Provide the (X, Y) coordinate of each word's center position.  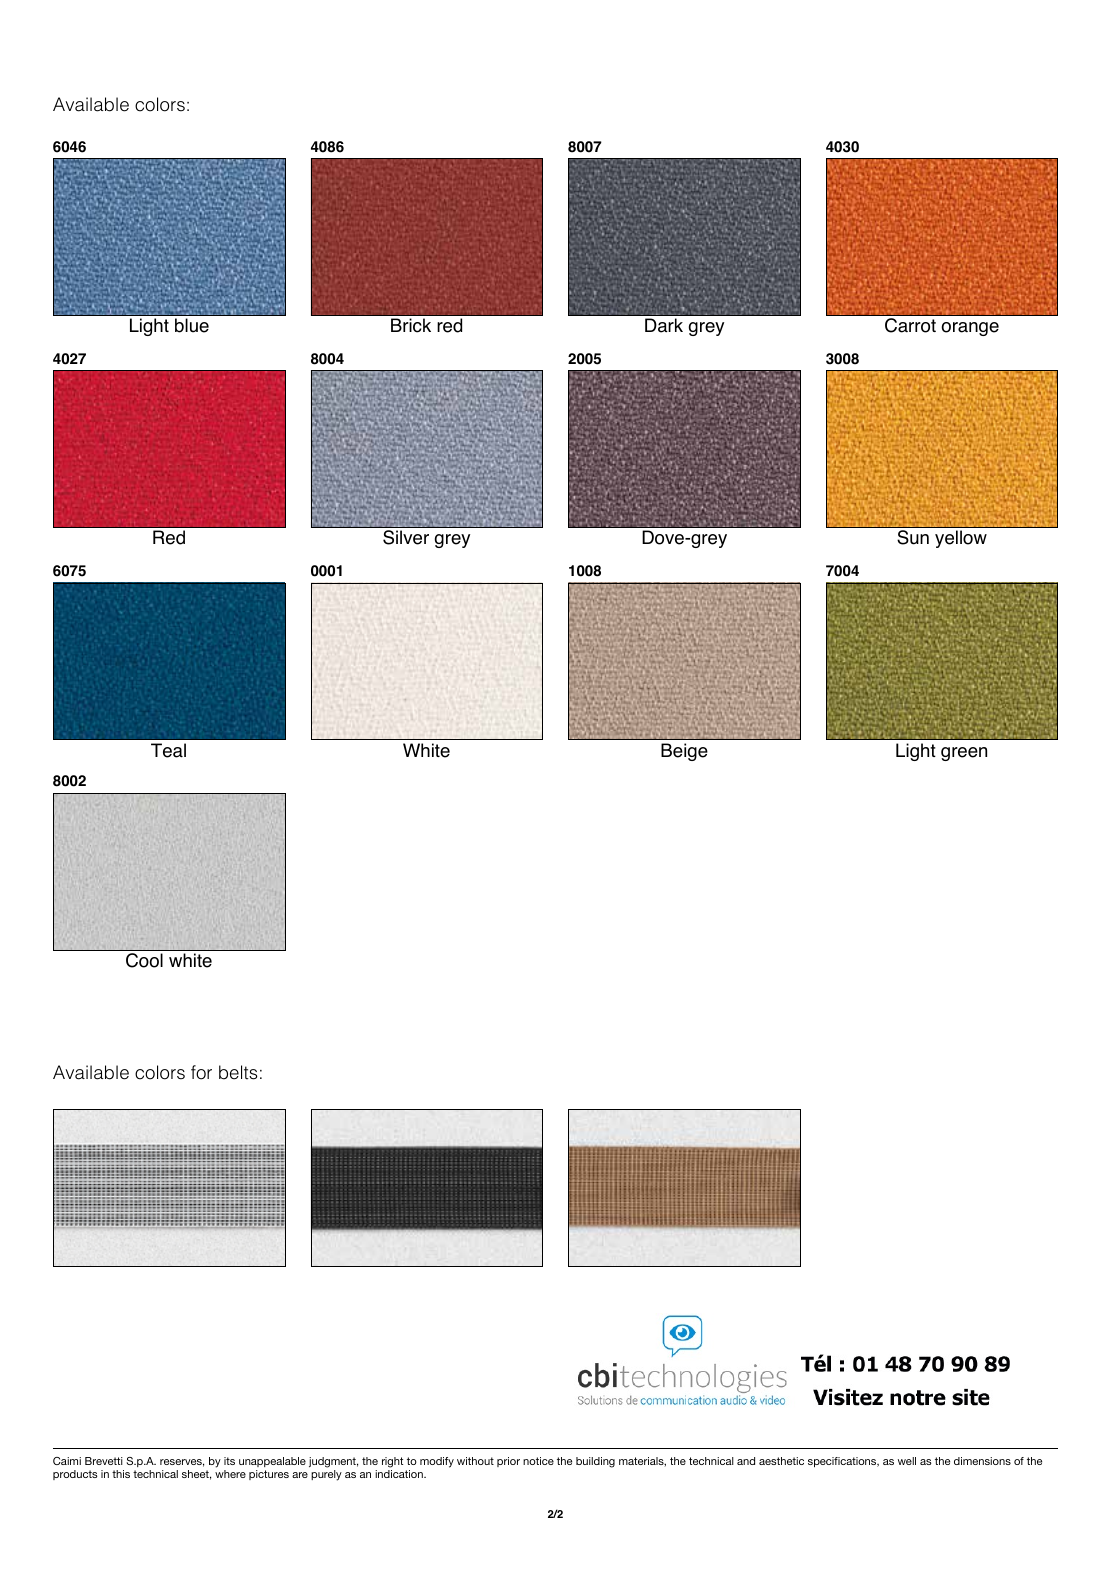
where (230, 1474)
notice (538, 1461)
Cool (144, 960)
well (907, 1461)
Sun (913, 537)
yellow (961, 539)
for (201, 1072)
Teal (168, 750)
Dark (664, 325)
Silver (406, 537)
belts (238, 1072)
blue (192, 325)
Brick (411, 325)
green (964, 754)
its (229, 1461)
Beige (684, 752)
